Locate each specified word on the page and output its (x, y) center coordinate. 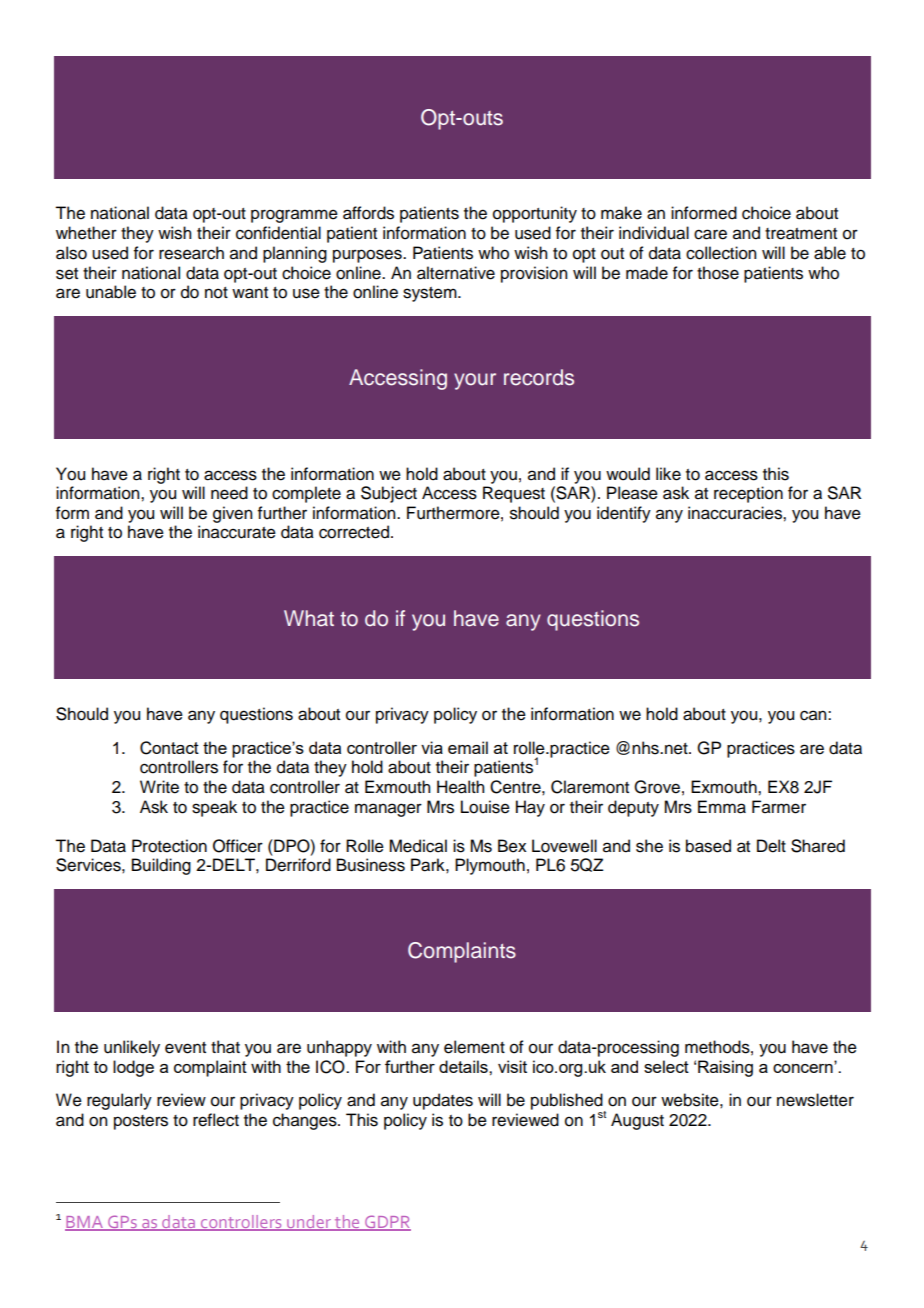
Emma (722, 807)
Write (159, 787)
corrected (354, 532)
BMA (85, 1223)
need (229, 493)
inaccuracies (736, 513)
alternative (456, 273)
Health (460, 787)
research (191, 253)
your (475, 381)
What (309, 618)
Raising (725, 1068)
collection (721, 253)
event (185, 1048)
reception (748, 494)
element (474, 1047)
